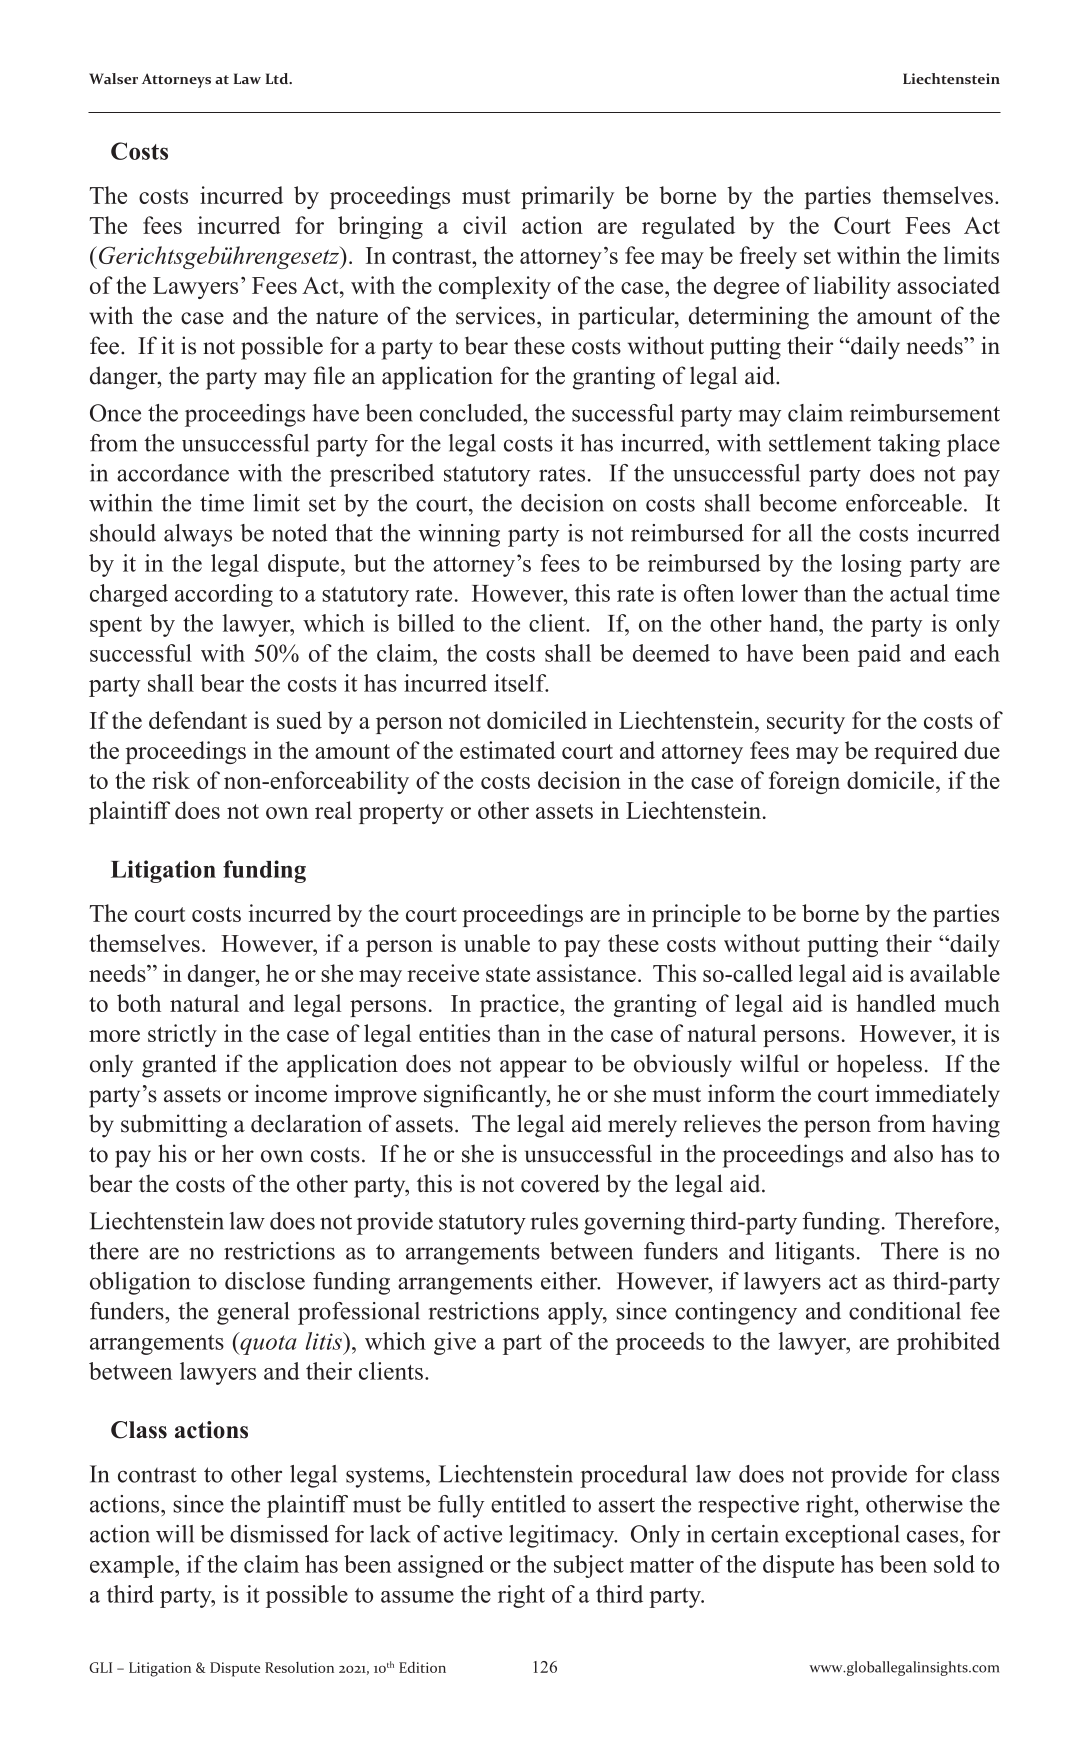 This screenshot has height=1752, width=1089. What do you see at coordinates (265, 1281) in the screenshot?
I see `disclose` at bounding box center [265, 1281].
